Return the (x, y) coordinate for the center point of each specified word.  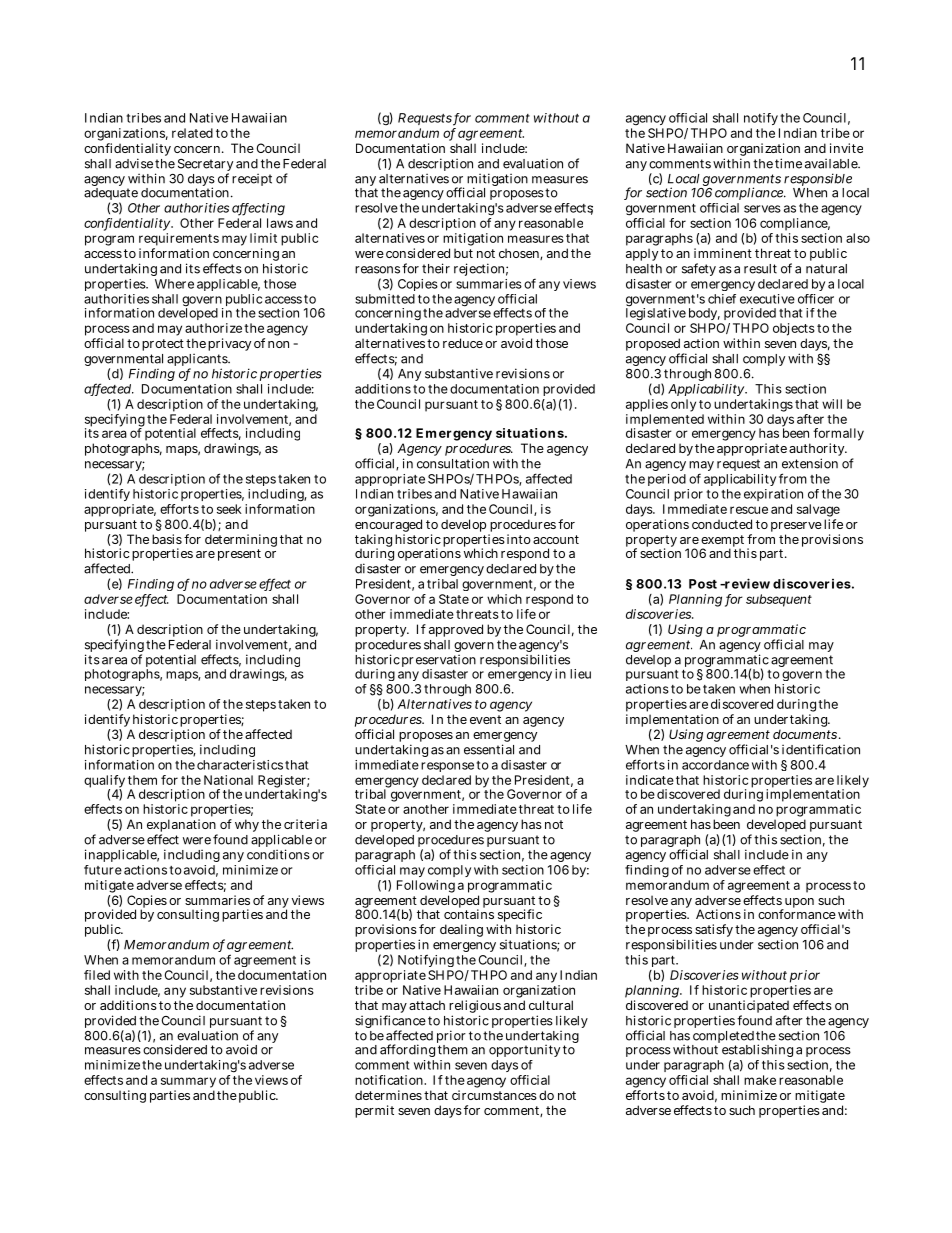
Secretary (205, 166)
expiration (773, 495)
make (760, 1080)
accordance (715, 765)
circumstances (494, 1095)
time (788, 163)
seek (229, 509)
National (228, 780)
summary (188, 1082)
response (447, 767)
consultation (453, 463)
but (463, 253)
